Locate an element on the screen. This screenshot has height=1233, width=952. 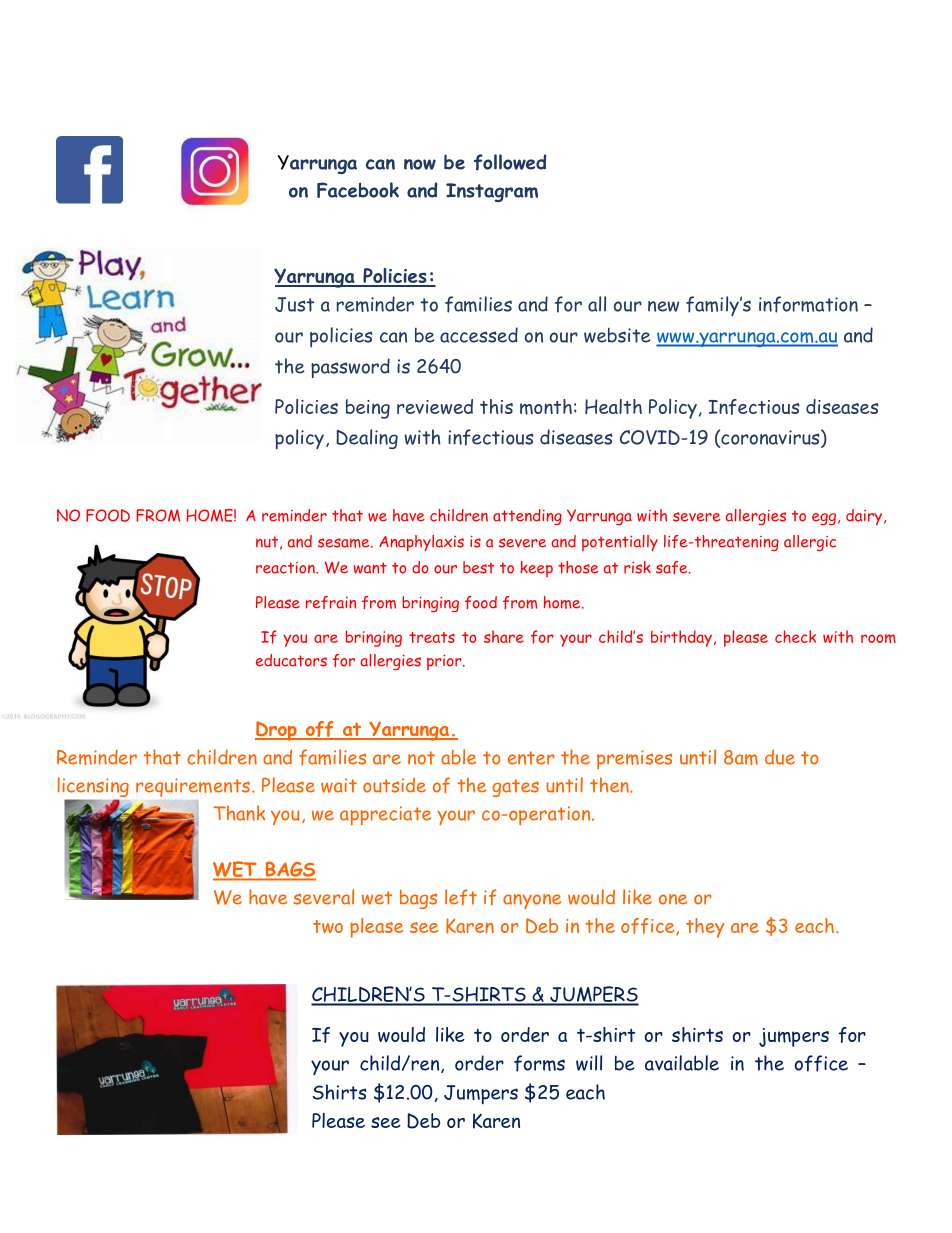
two is located at coordinates (328, 926).
